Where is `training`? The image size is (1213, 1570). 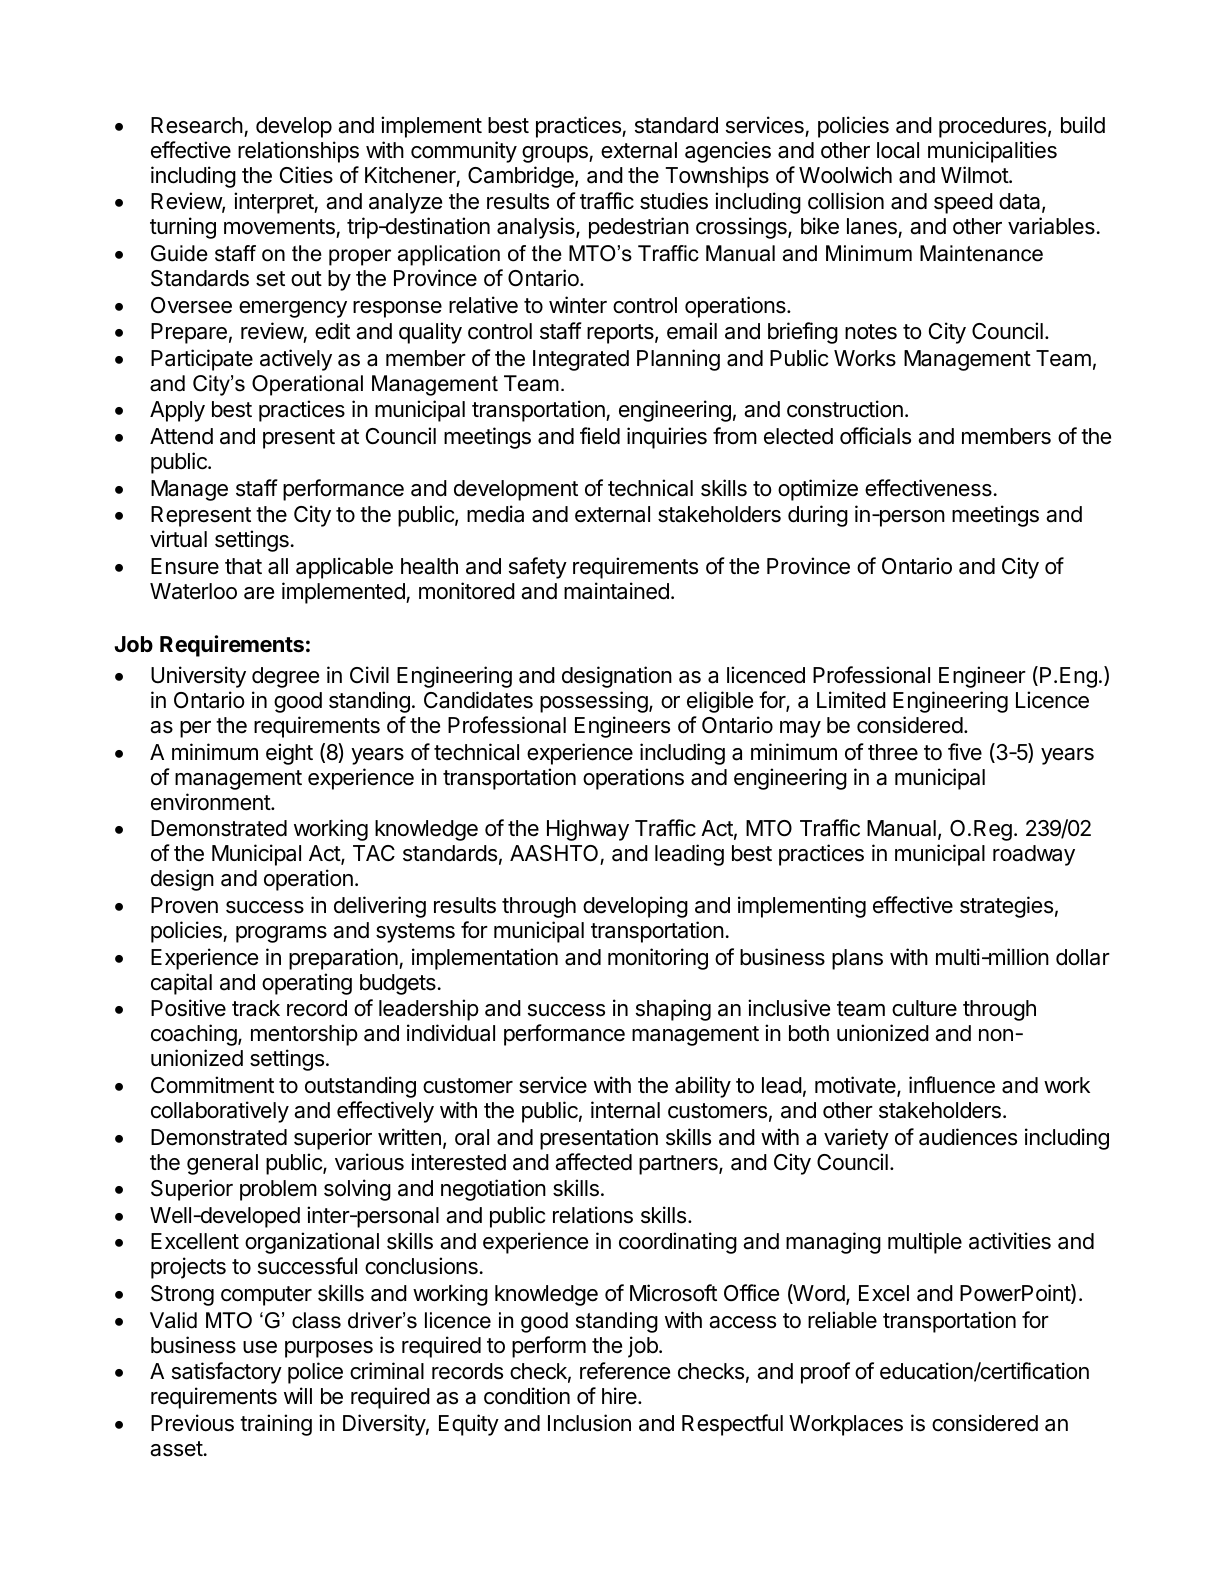 training is located at coordinates (276, 1425).
